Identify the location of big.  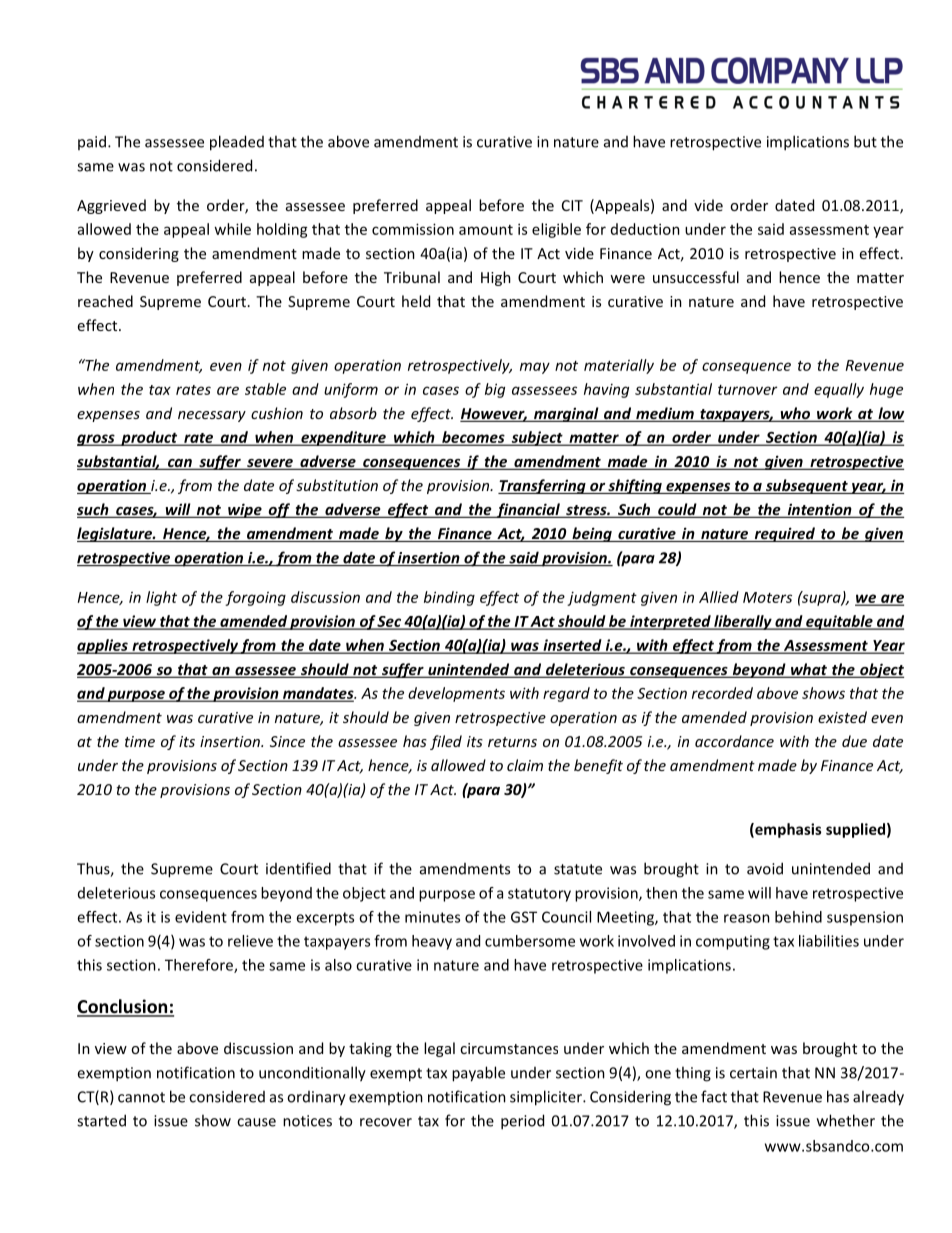
(495, 390).
